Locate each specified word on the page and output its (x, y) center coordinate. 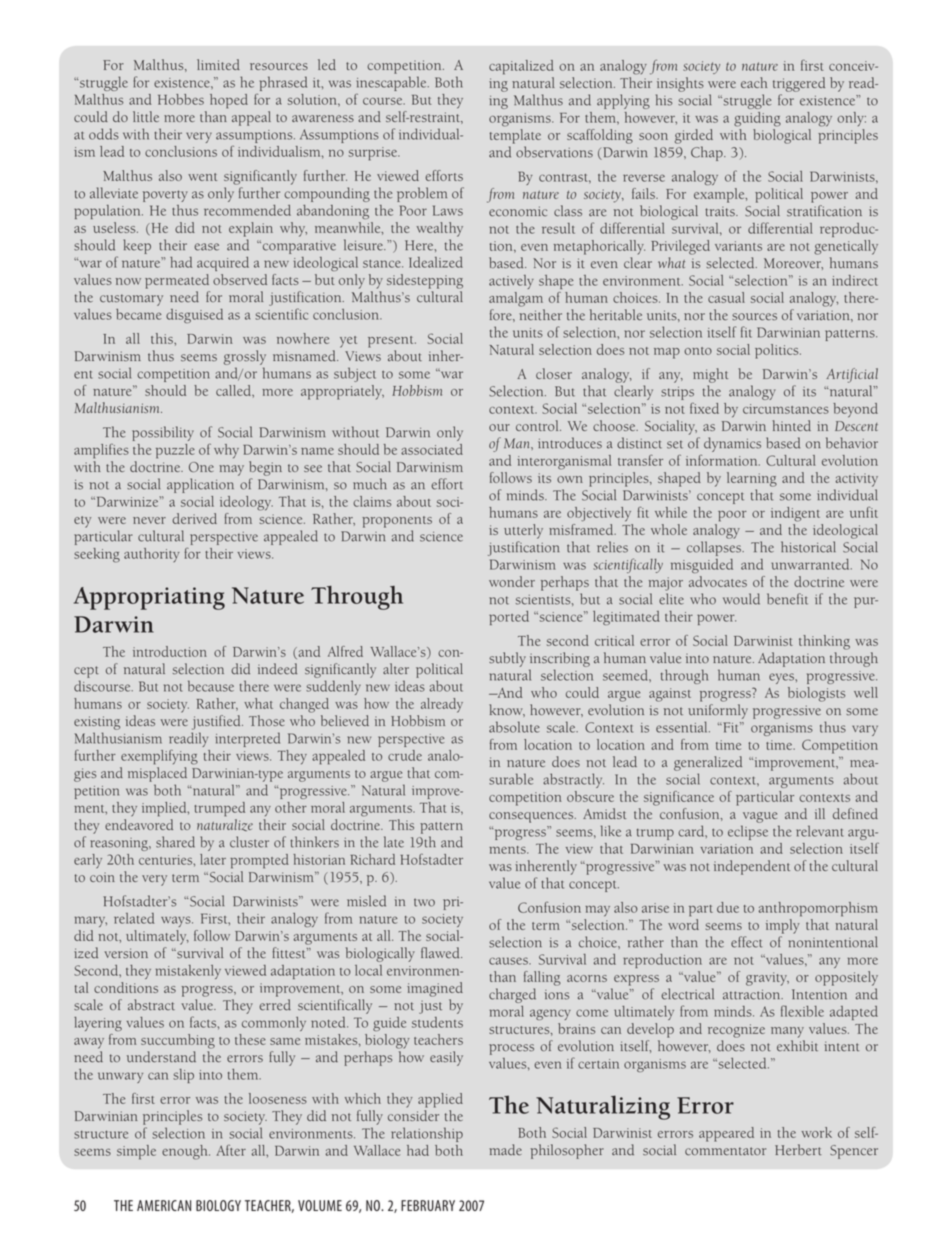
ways (177, 921)
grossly (245, 357)
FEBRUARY (428, 1205)
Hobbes (181, 99)
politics (778, 351)
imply (784, 925)
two (424, 902)
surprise (374, 154)
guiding (757, 119)
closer (554, 373)
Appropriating (149, 598)
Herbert (798, 1150)
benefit (787, 599)
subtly (507, 659)
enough (186, 1152)
